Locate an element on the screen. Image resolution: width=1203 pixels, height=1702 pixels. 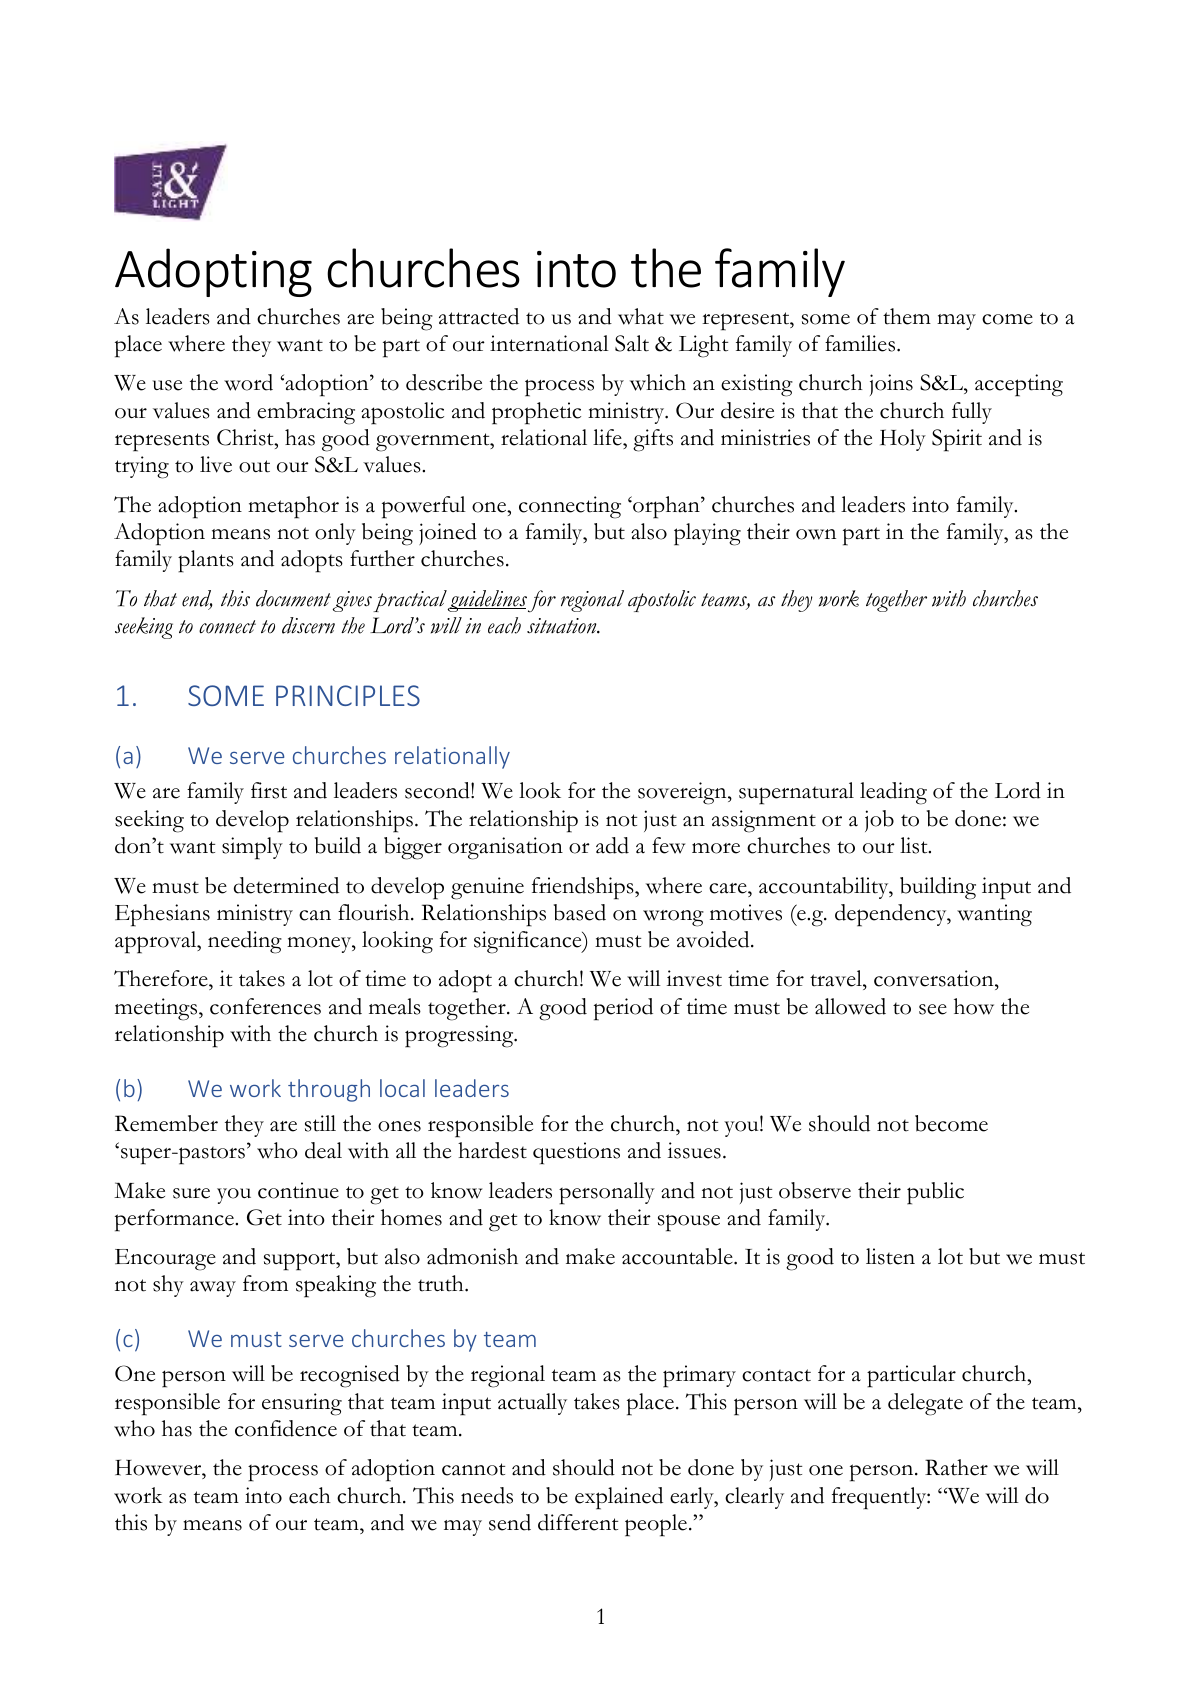
joins is located at coordinates (891, 385).
